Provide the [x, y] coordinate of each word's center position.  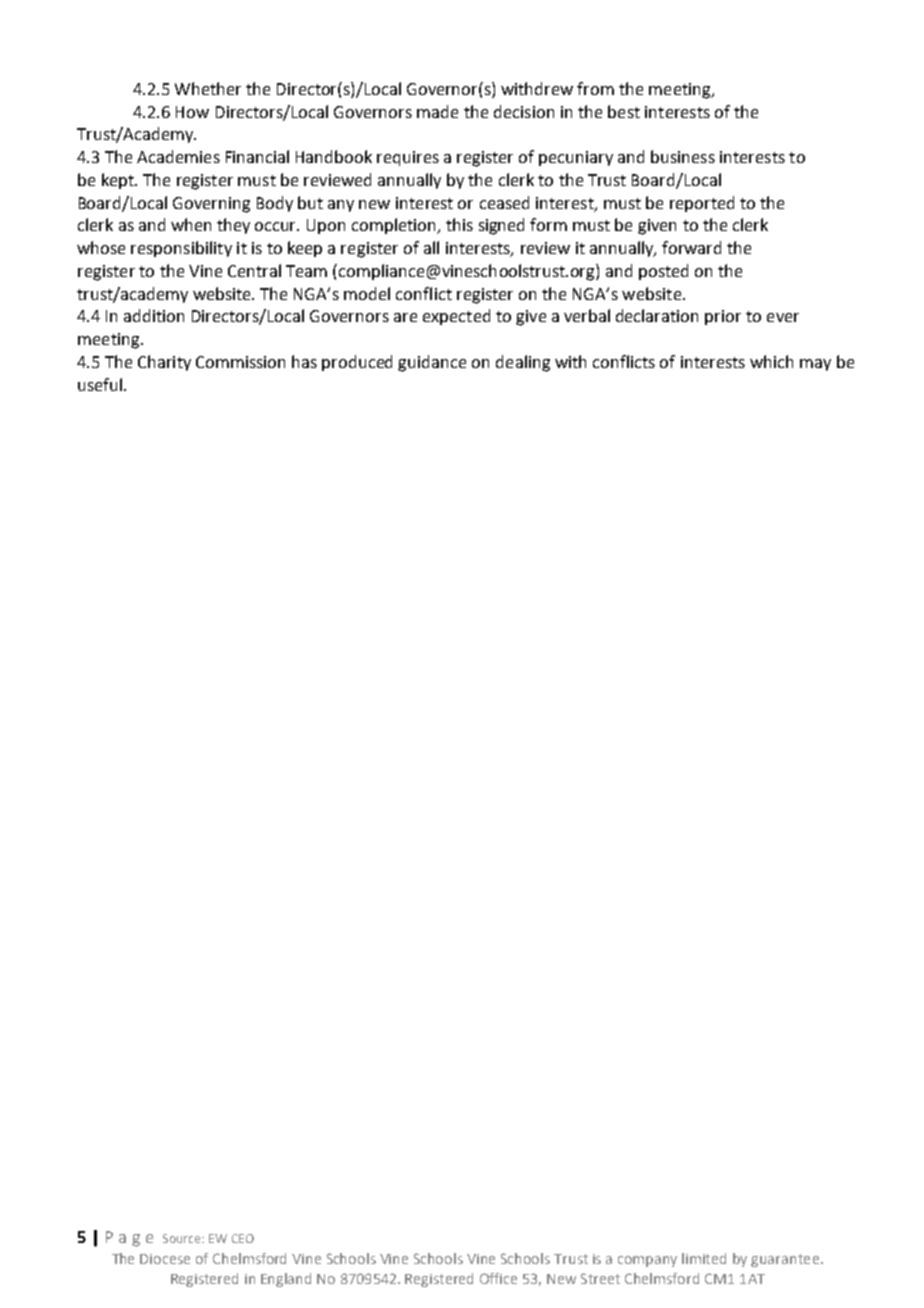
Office [498, 1278]
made [437, 111]
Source [183, 1238]
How [192, 112]
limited [704, 1258]
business [683, 156]
